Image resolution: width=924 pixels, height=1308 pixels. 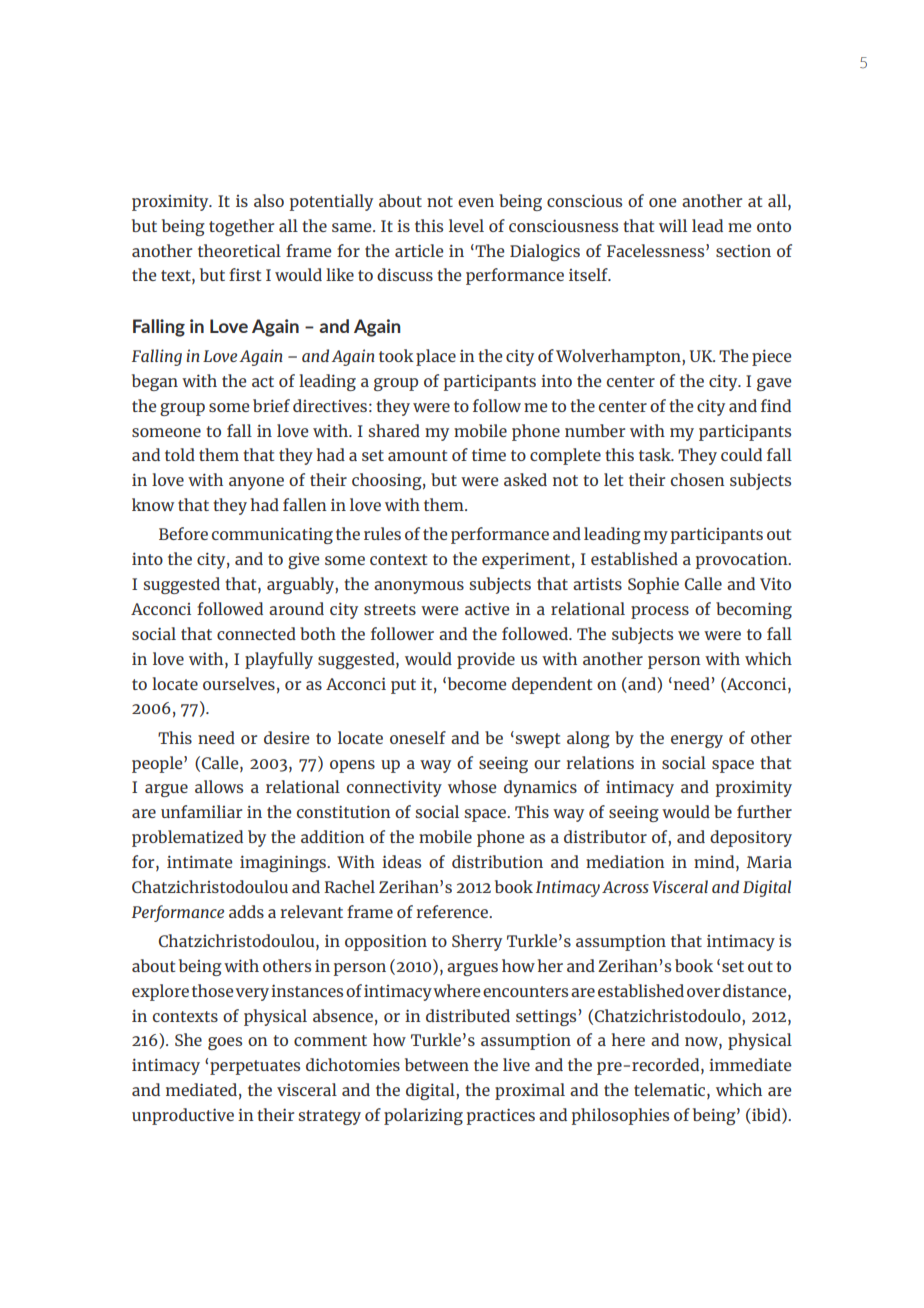 What do you see at coordinates (486, 660) in the screenshot?
I see `provide` at bounding box center [486, 660].
